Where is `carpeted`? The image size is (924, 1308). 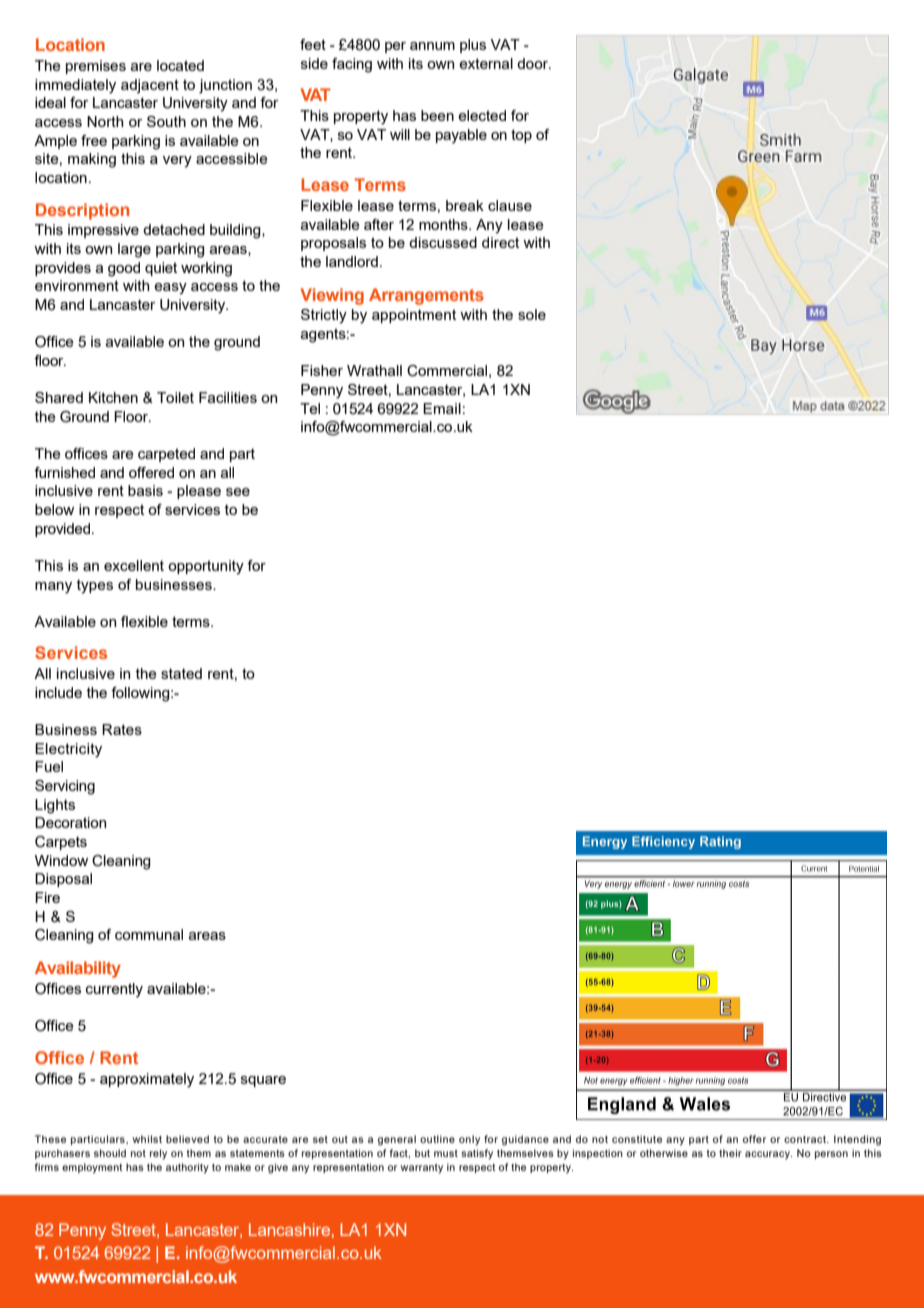
carpeted is located at coordinates (166, 455).
